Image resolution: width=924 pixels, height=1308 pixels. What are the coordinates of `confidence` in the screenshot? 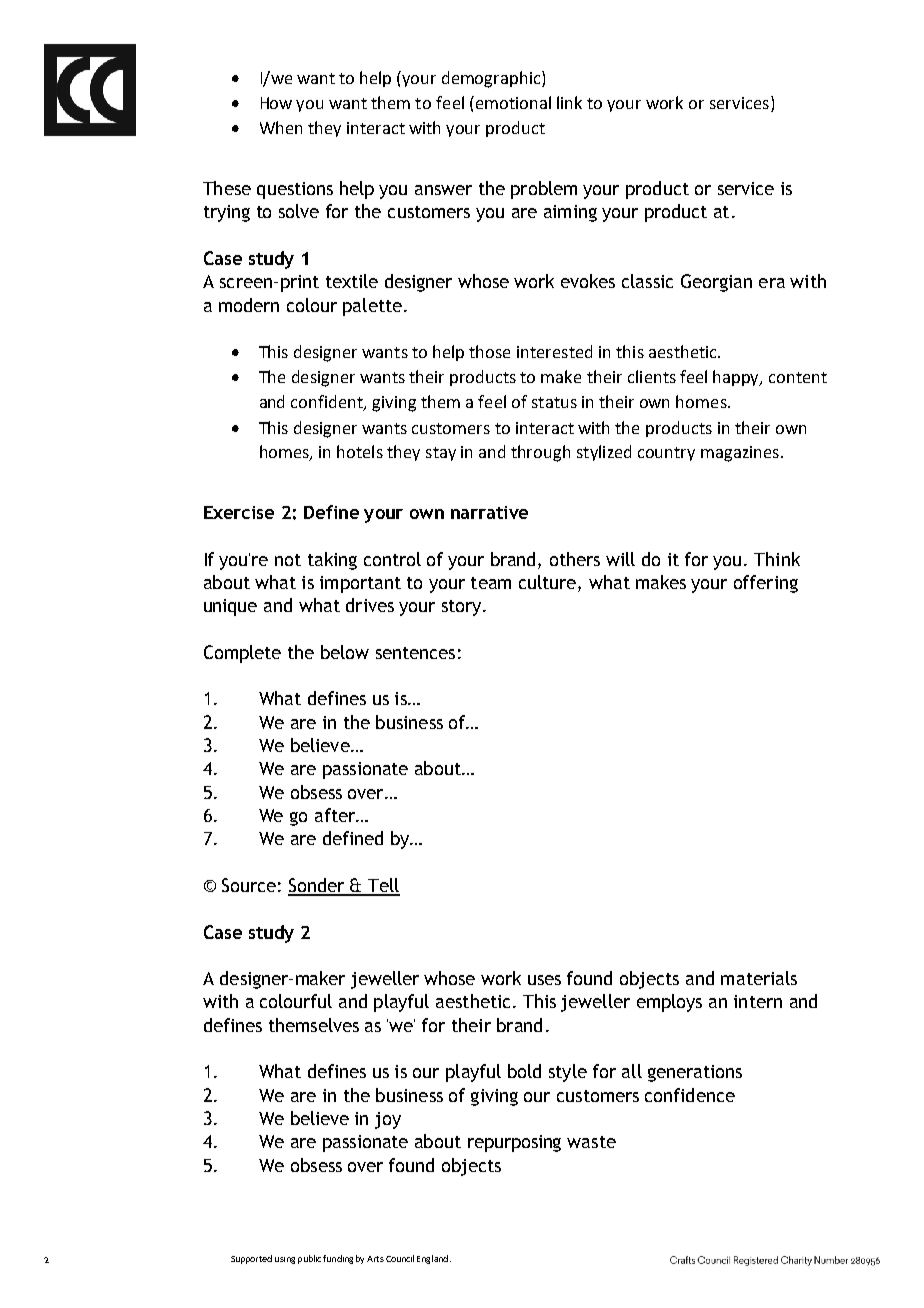 It's located at (690, 1095).
